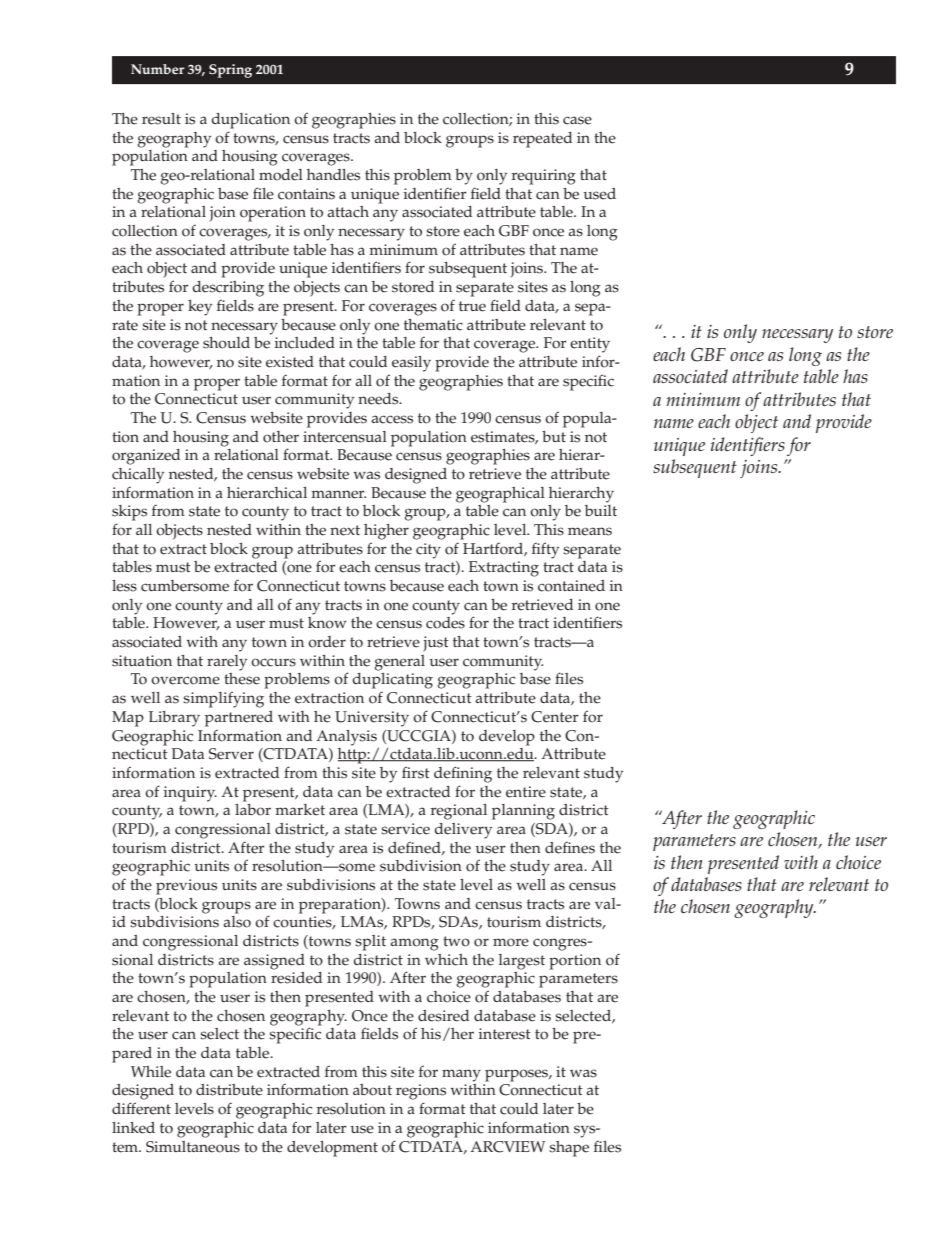 Image resolution: width=952 pixels, height=1233 pixels. I want to click on different, so click(141, 1108).
